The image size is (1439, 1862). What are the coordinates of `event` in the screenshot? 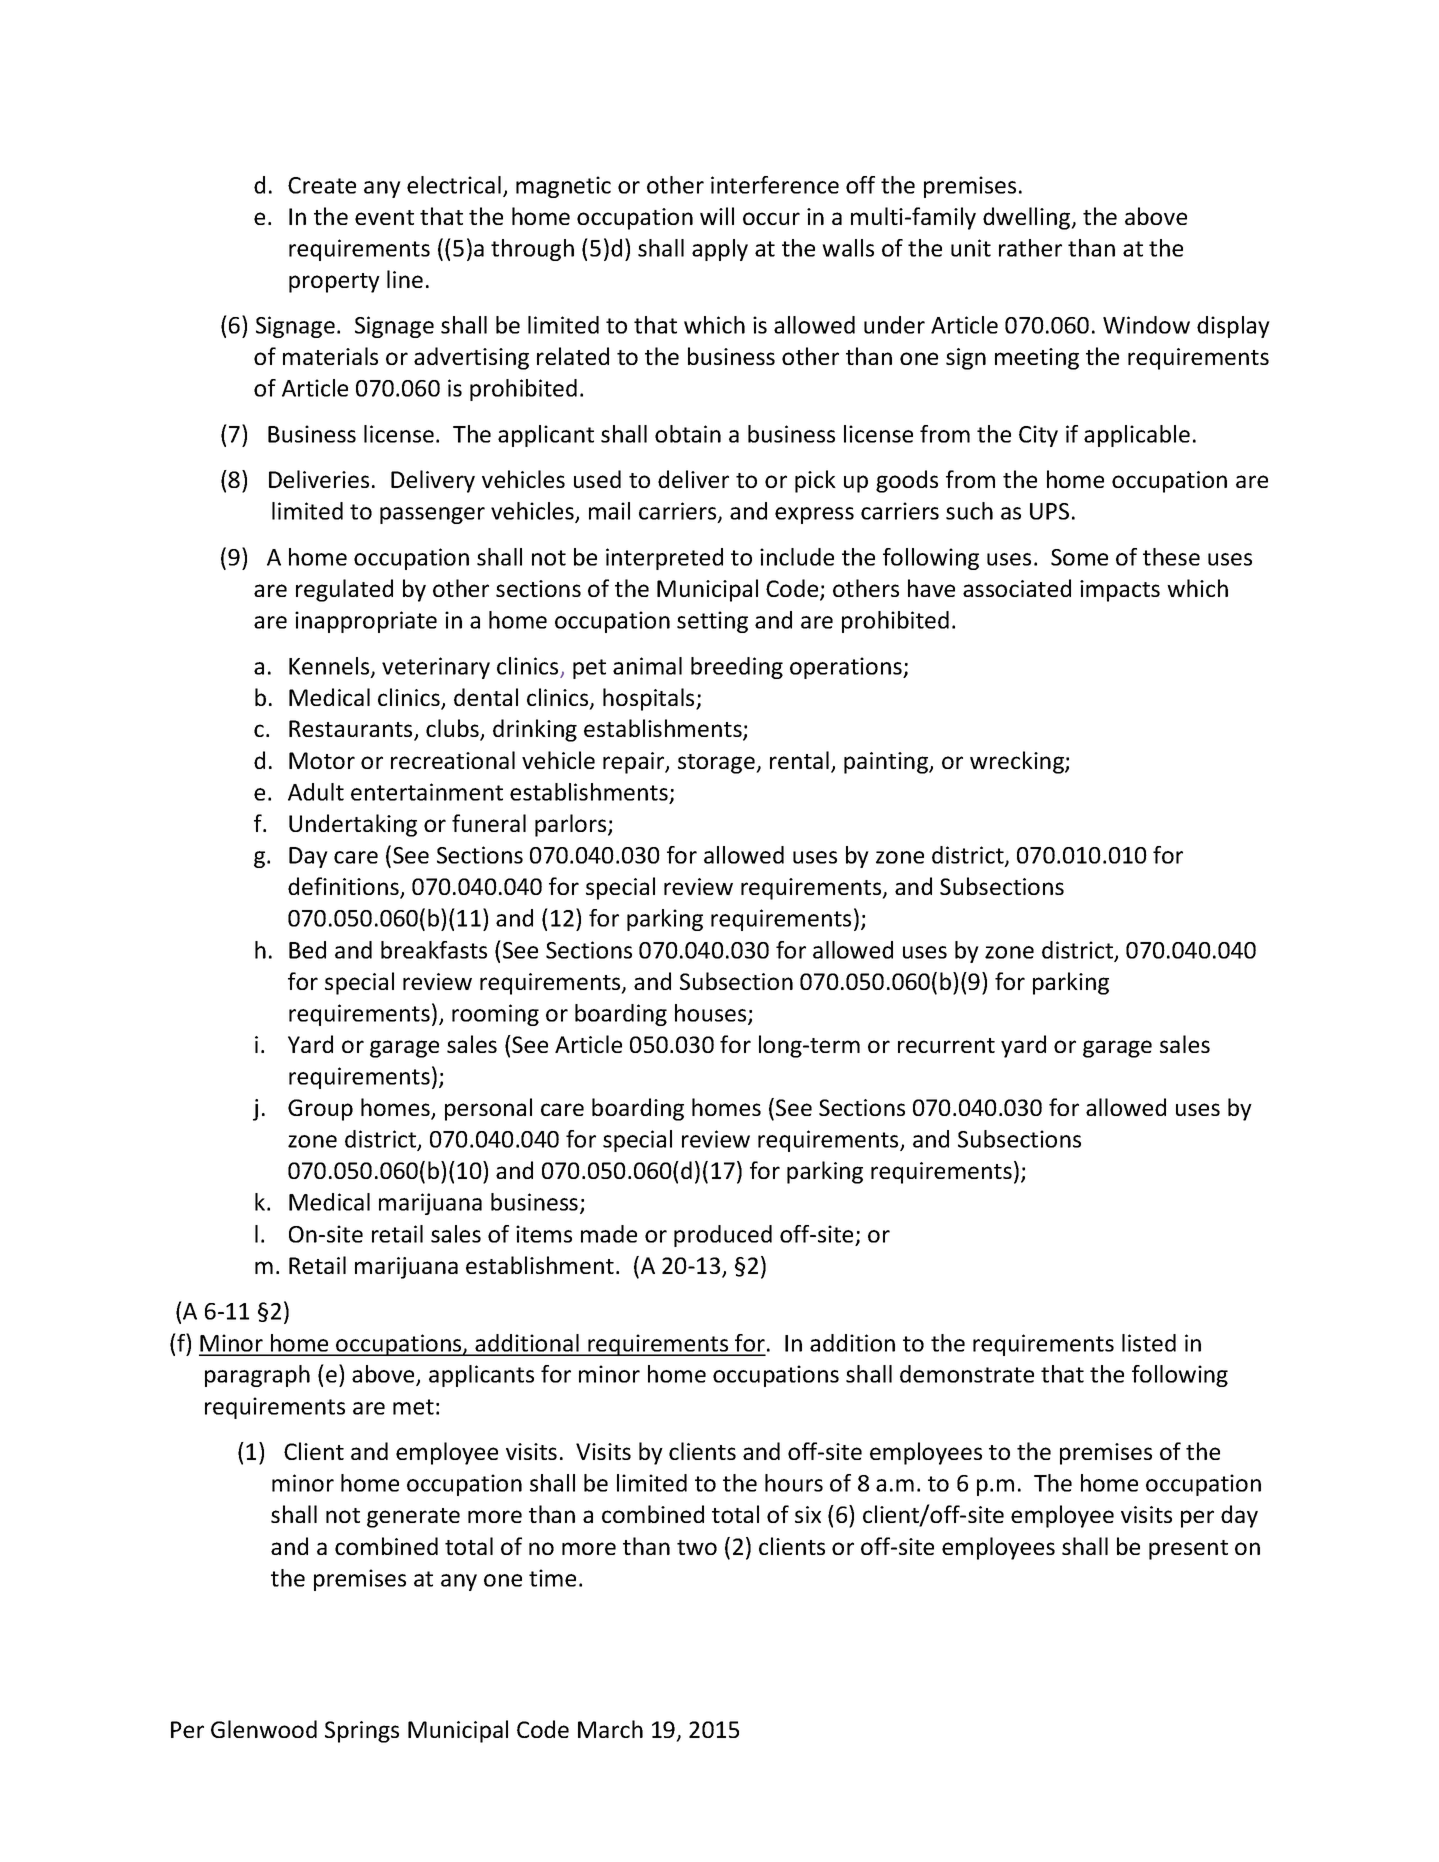 It's located at (384, 217).
